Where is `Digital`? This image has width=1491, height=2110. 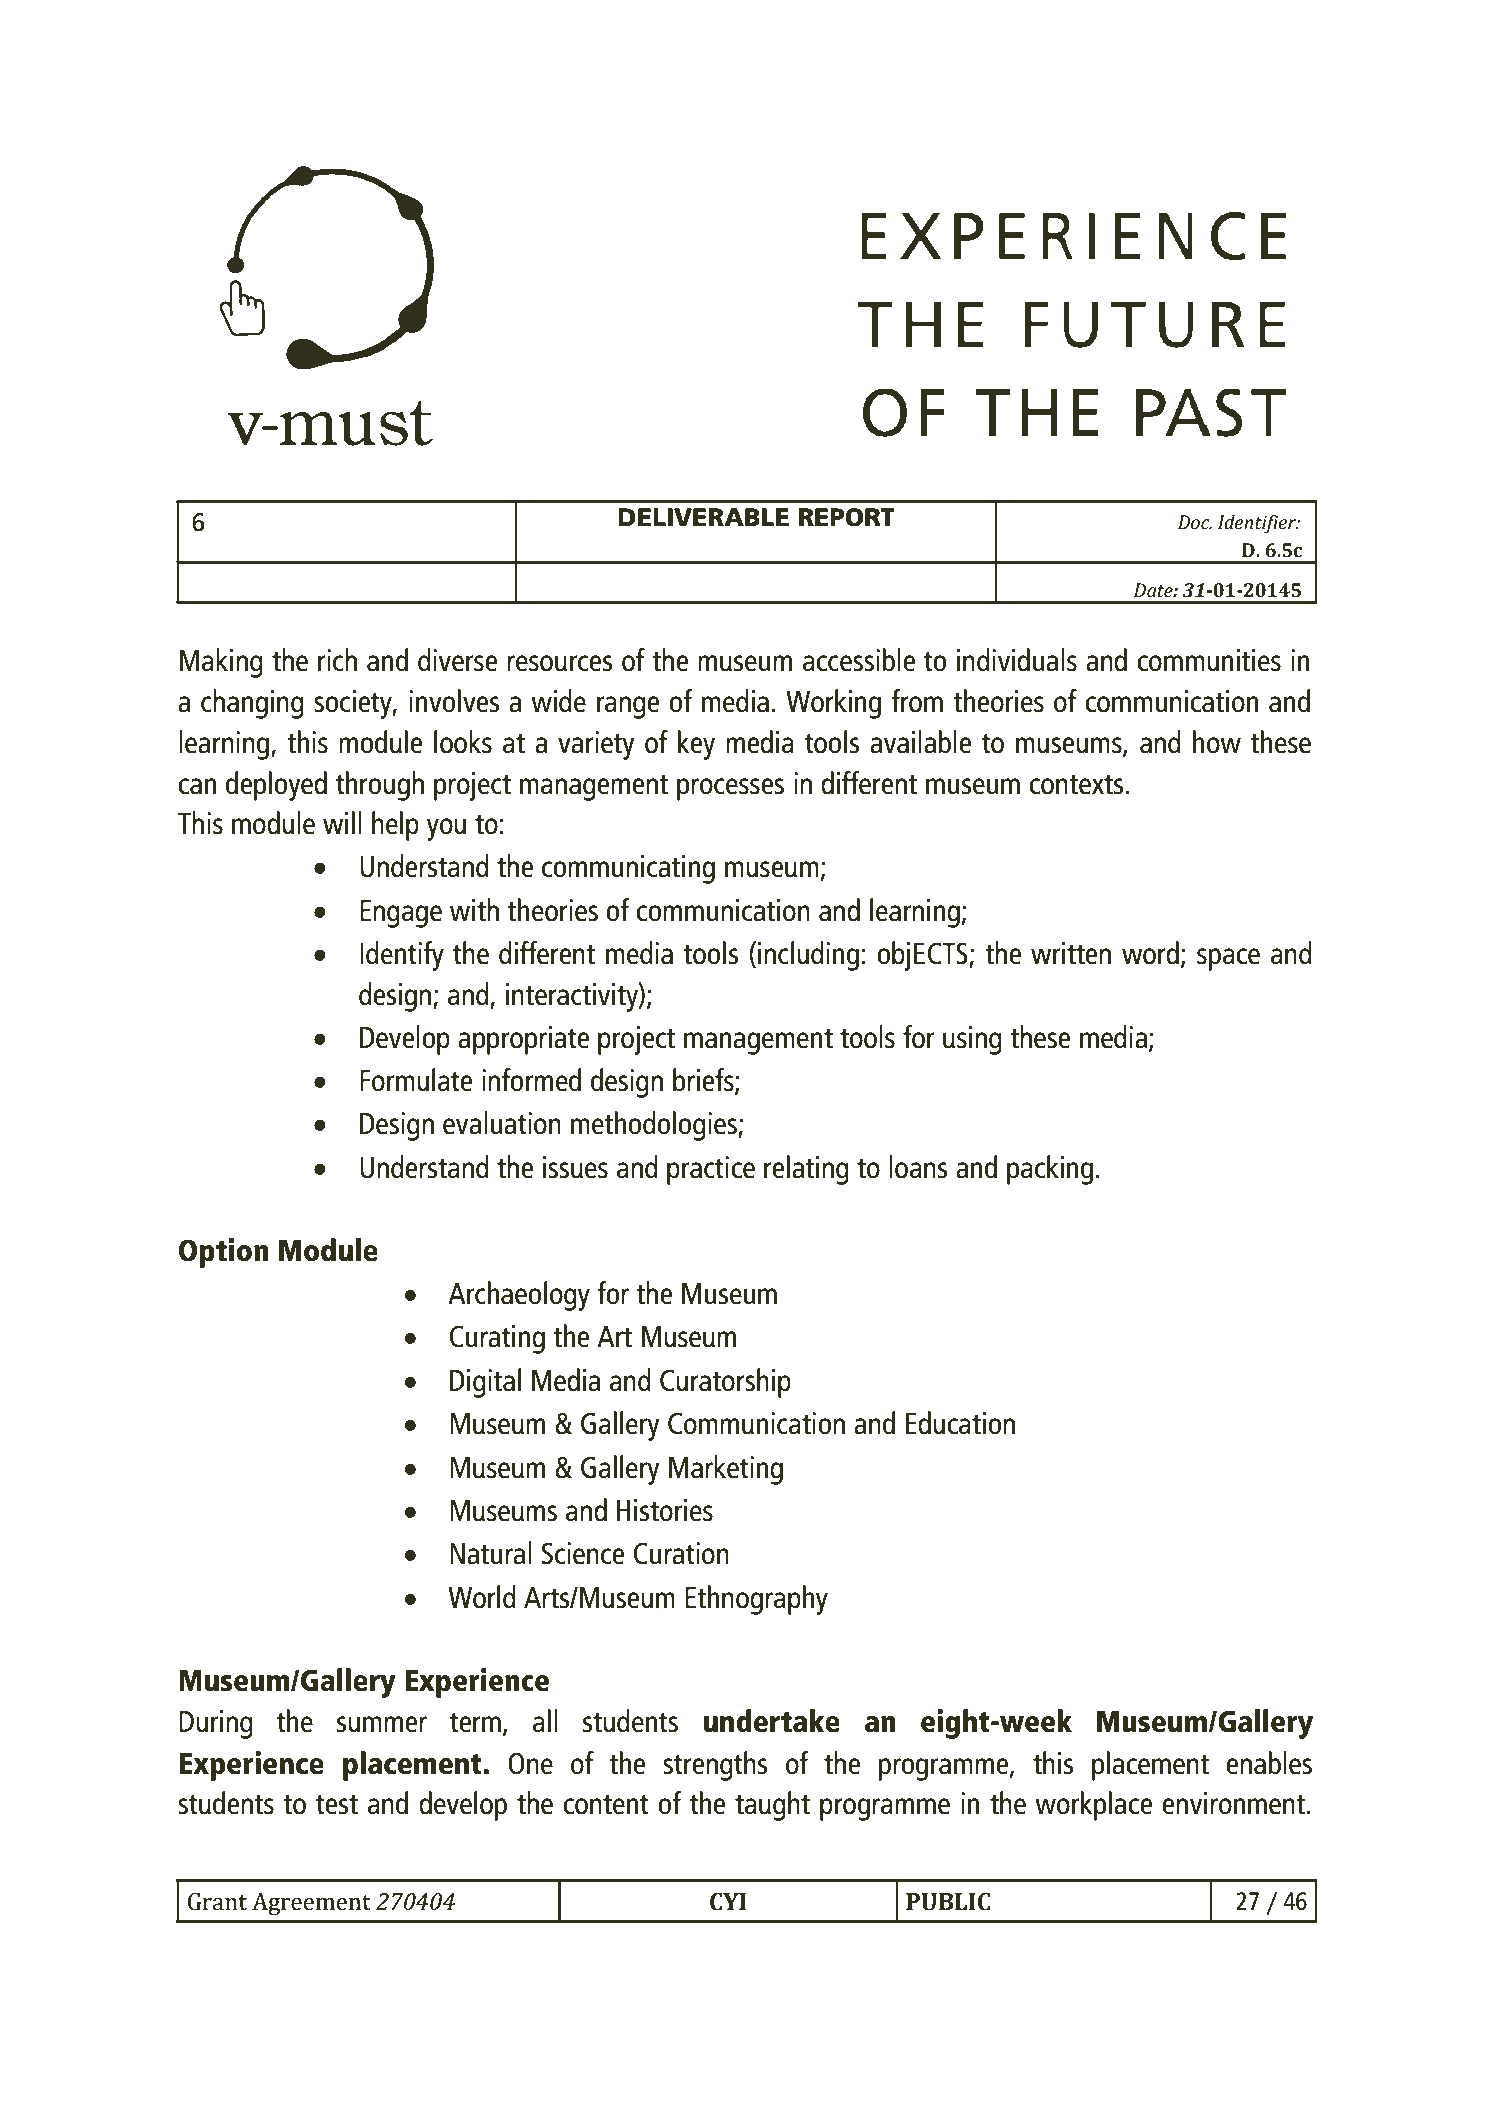
Digital is located at coordinates (485, 1383).
